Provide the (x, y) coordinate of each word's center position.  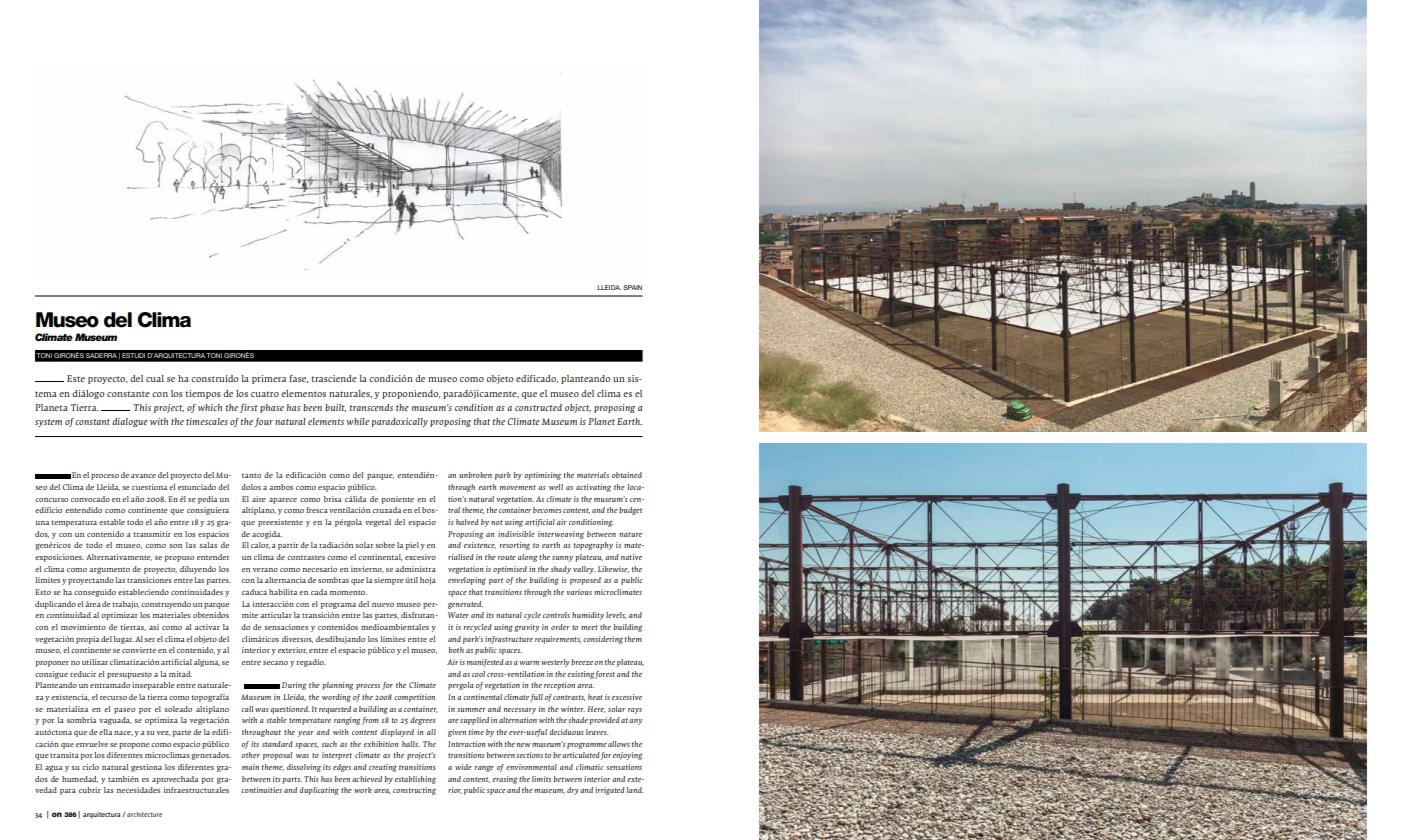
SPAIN (632, 287)
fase (299, 379)
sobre (385, 545)
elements (326, 421)
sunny (562, 559)
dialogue (130, 422)
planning (338, 686)
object (578, 408)
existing (580, 675)
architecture (144, 814)
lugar (123, 640)
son (175, 546)
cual (155, 378)
